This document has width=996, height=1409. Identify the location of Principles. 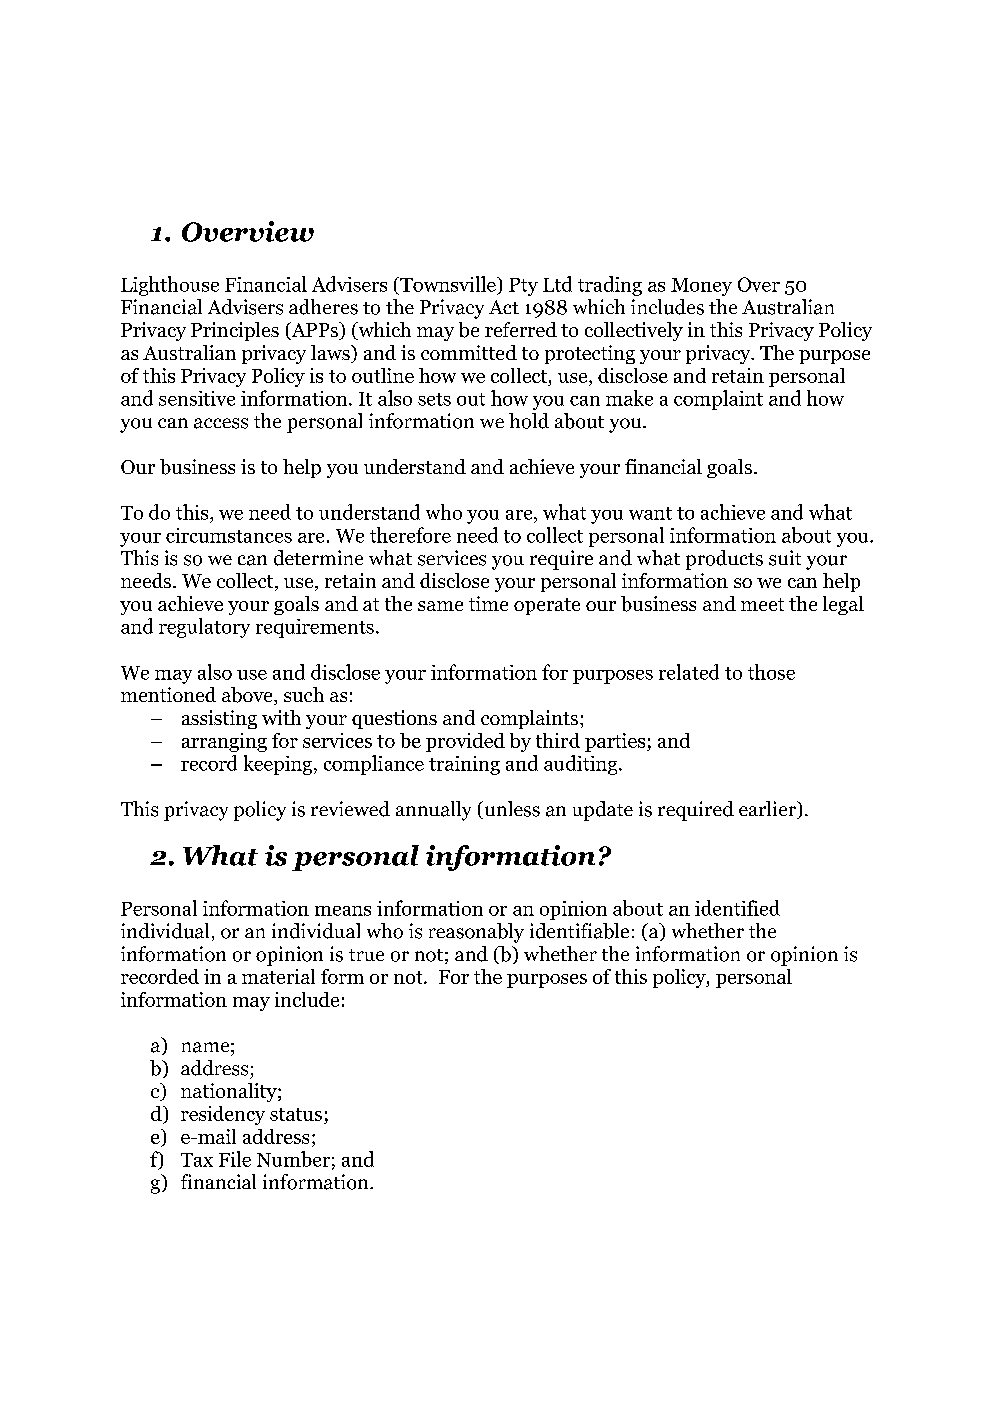
(235, 331).
